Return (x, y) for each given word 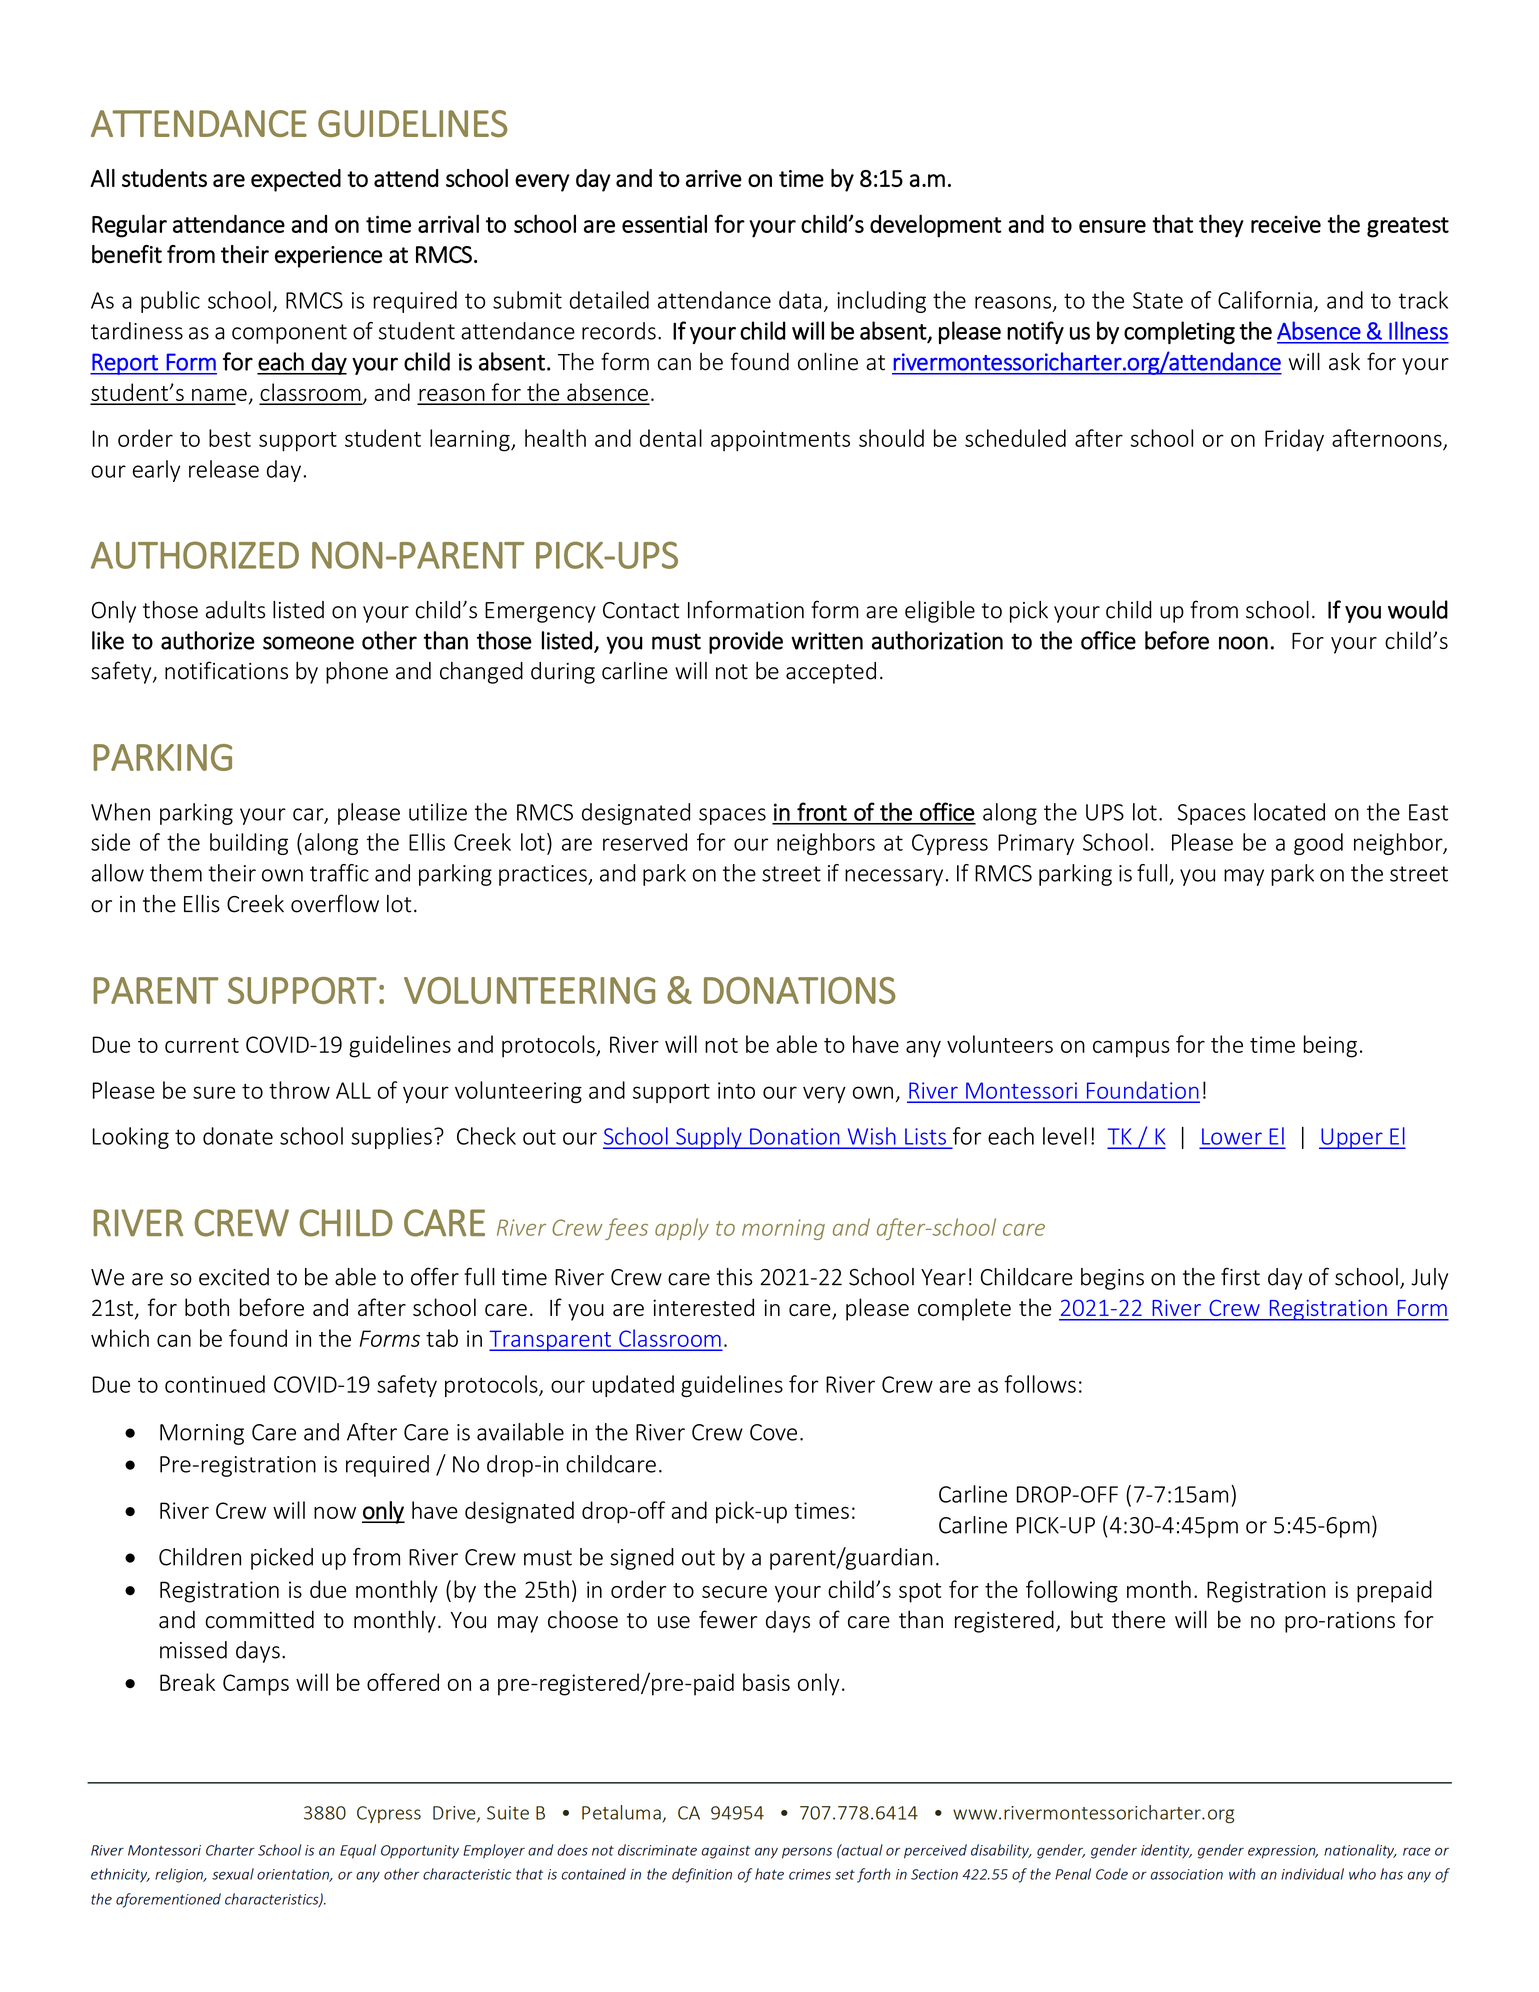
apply (682, 1229)
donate (238, 1136)
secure (734, 1592)
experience (328, 257)
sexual (233, 1874)
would (1418, 609)
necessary (894, 877)
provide (746, 642)
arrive (714, 178)
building (249, 844)
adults (235, 610)
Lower (1232, 1137)
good (1318, 844)
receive (1286, 224)
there (1138, 1619)
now (335, 1512)
